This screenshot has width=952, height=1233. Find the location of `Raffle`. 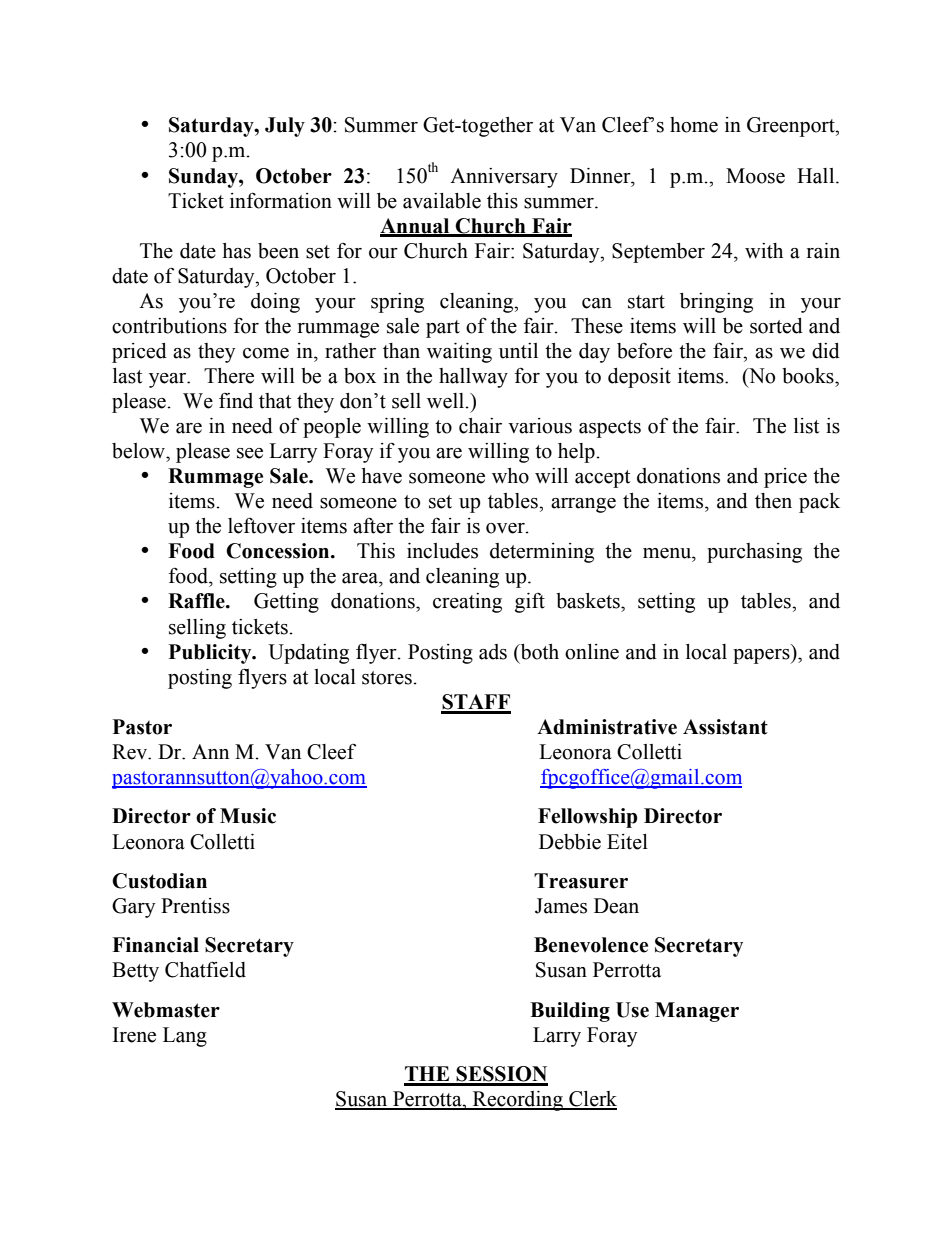

Raffle is located at coordinates (197, 601).
